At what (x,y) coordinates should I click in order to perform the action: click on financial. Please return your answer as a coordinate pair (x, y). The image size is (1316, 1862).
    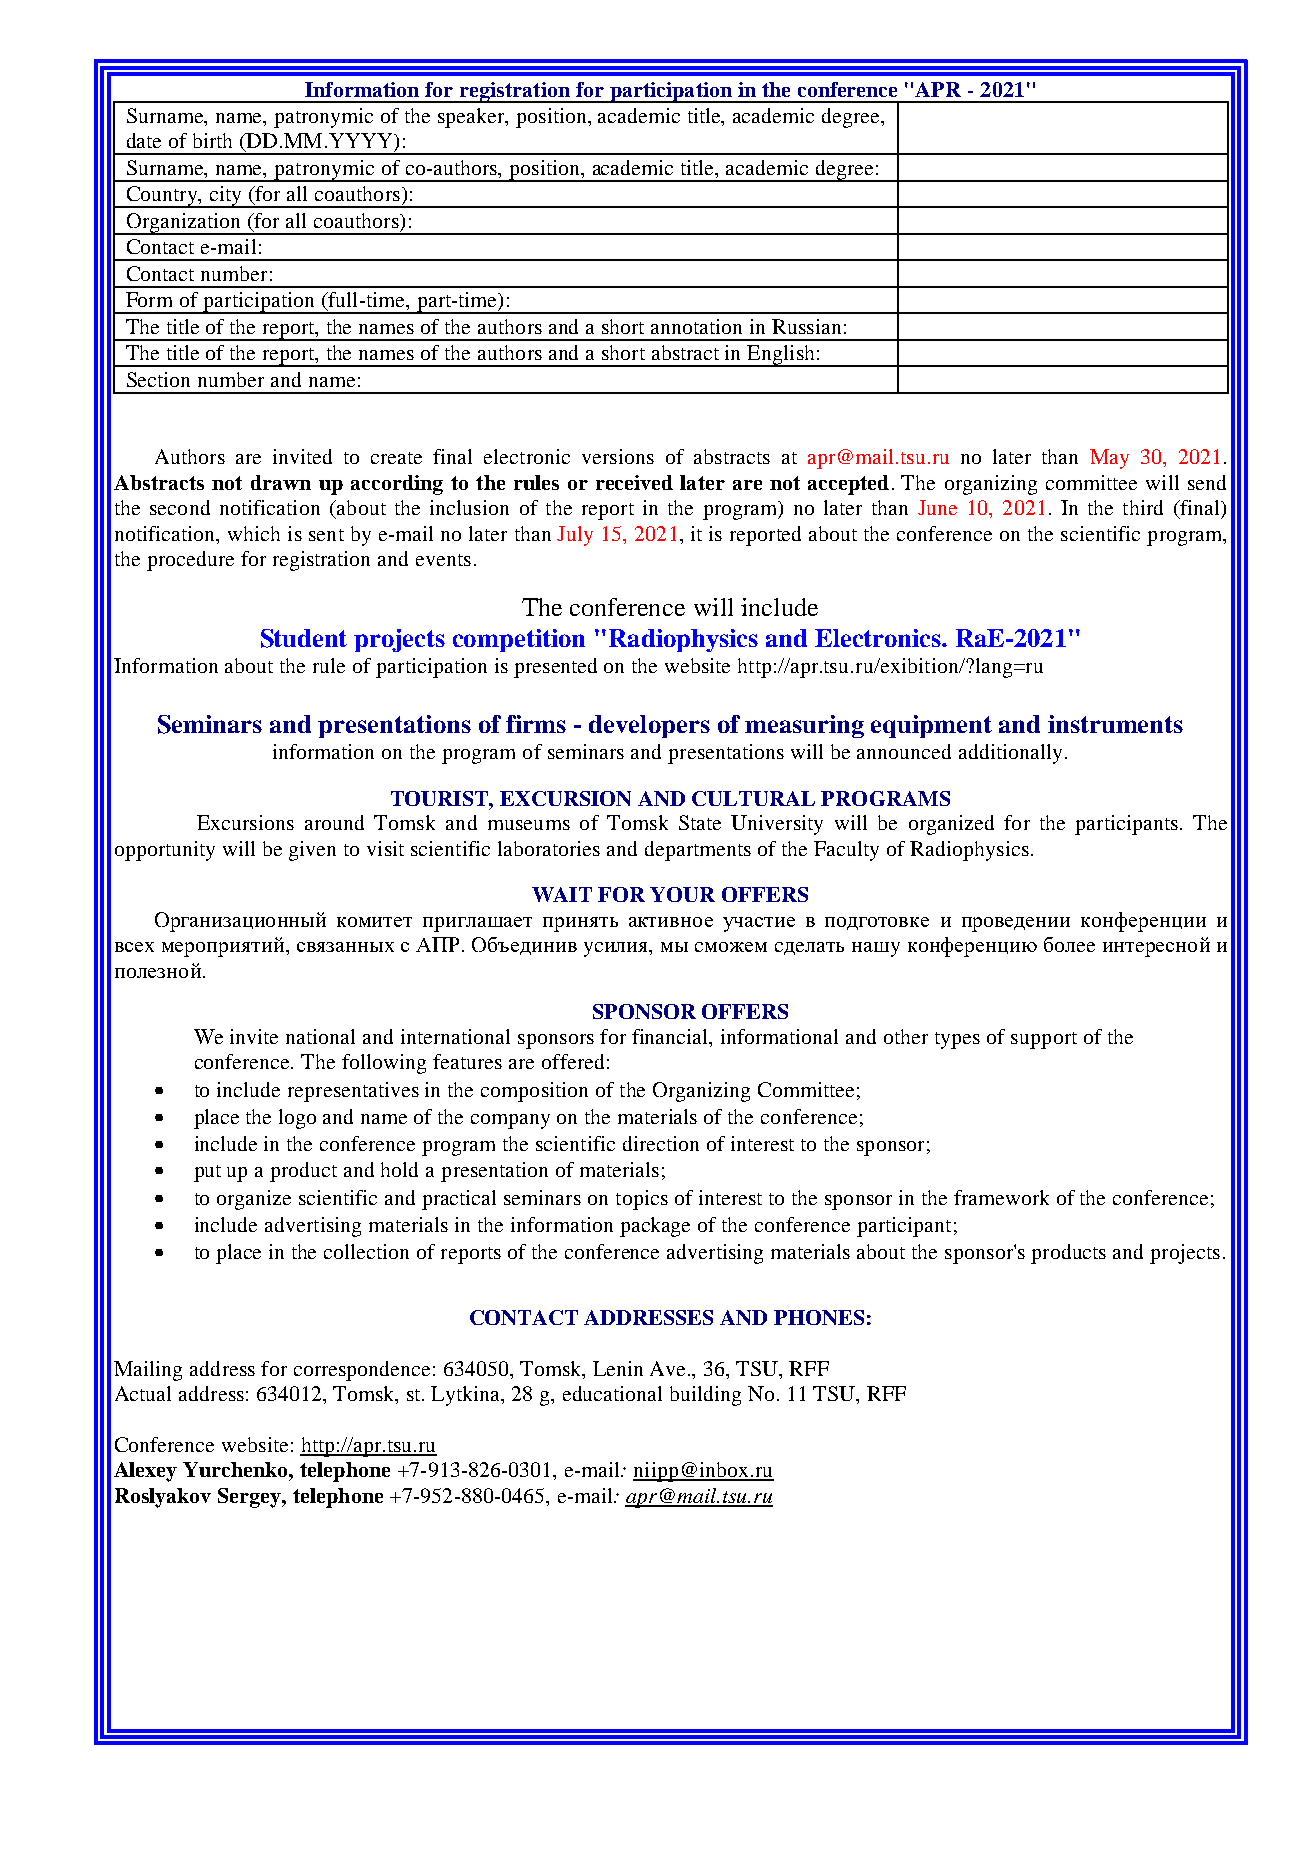
    Looking at the image, I should click on (671, 1038).
